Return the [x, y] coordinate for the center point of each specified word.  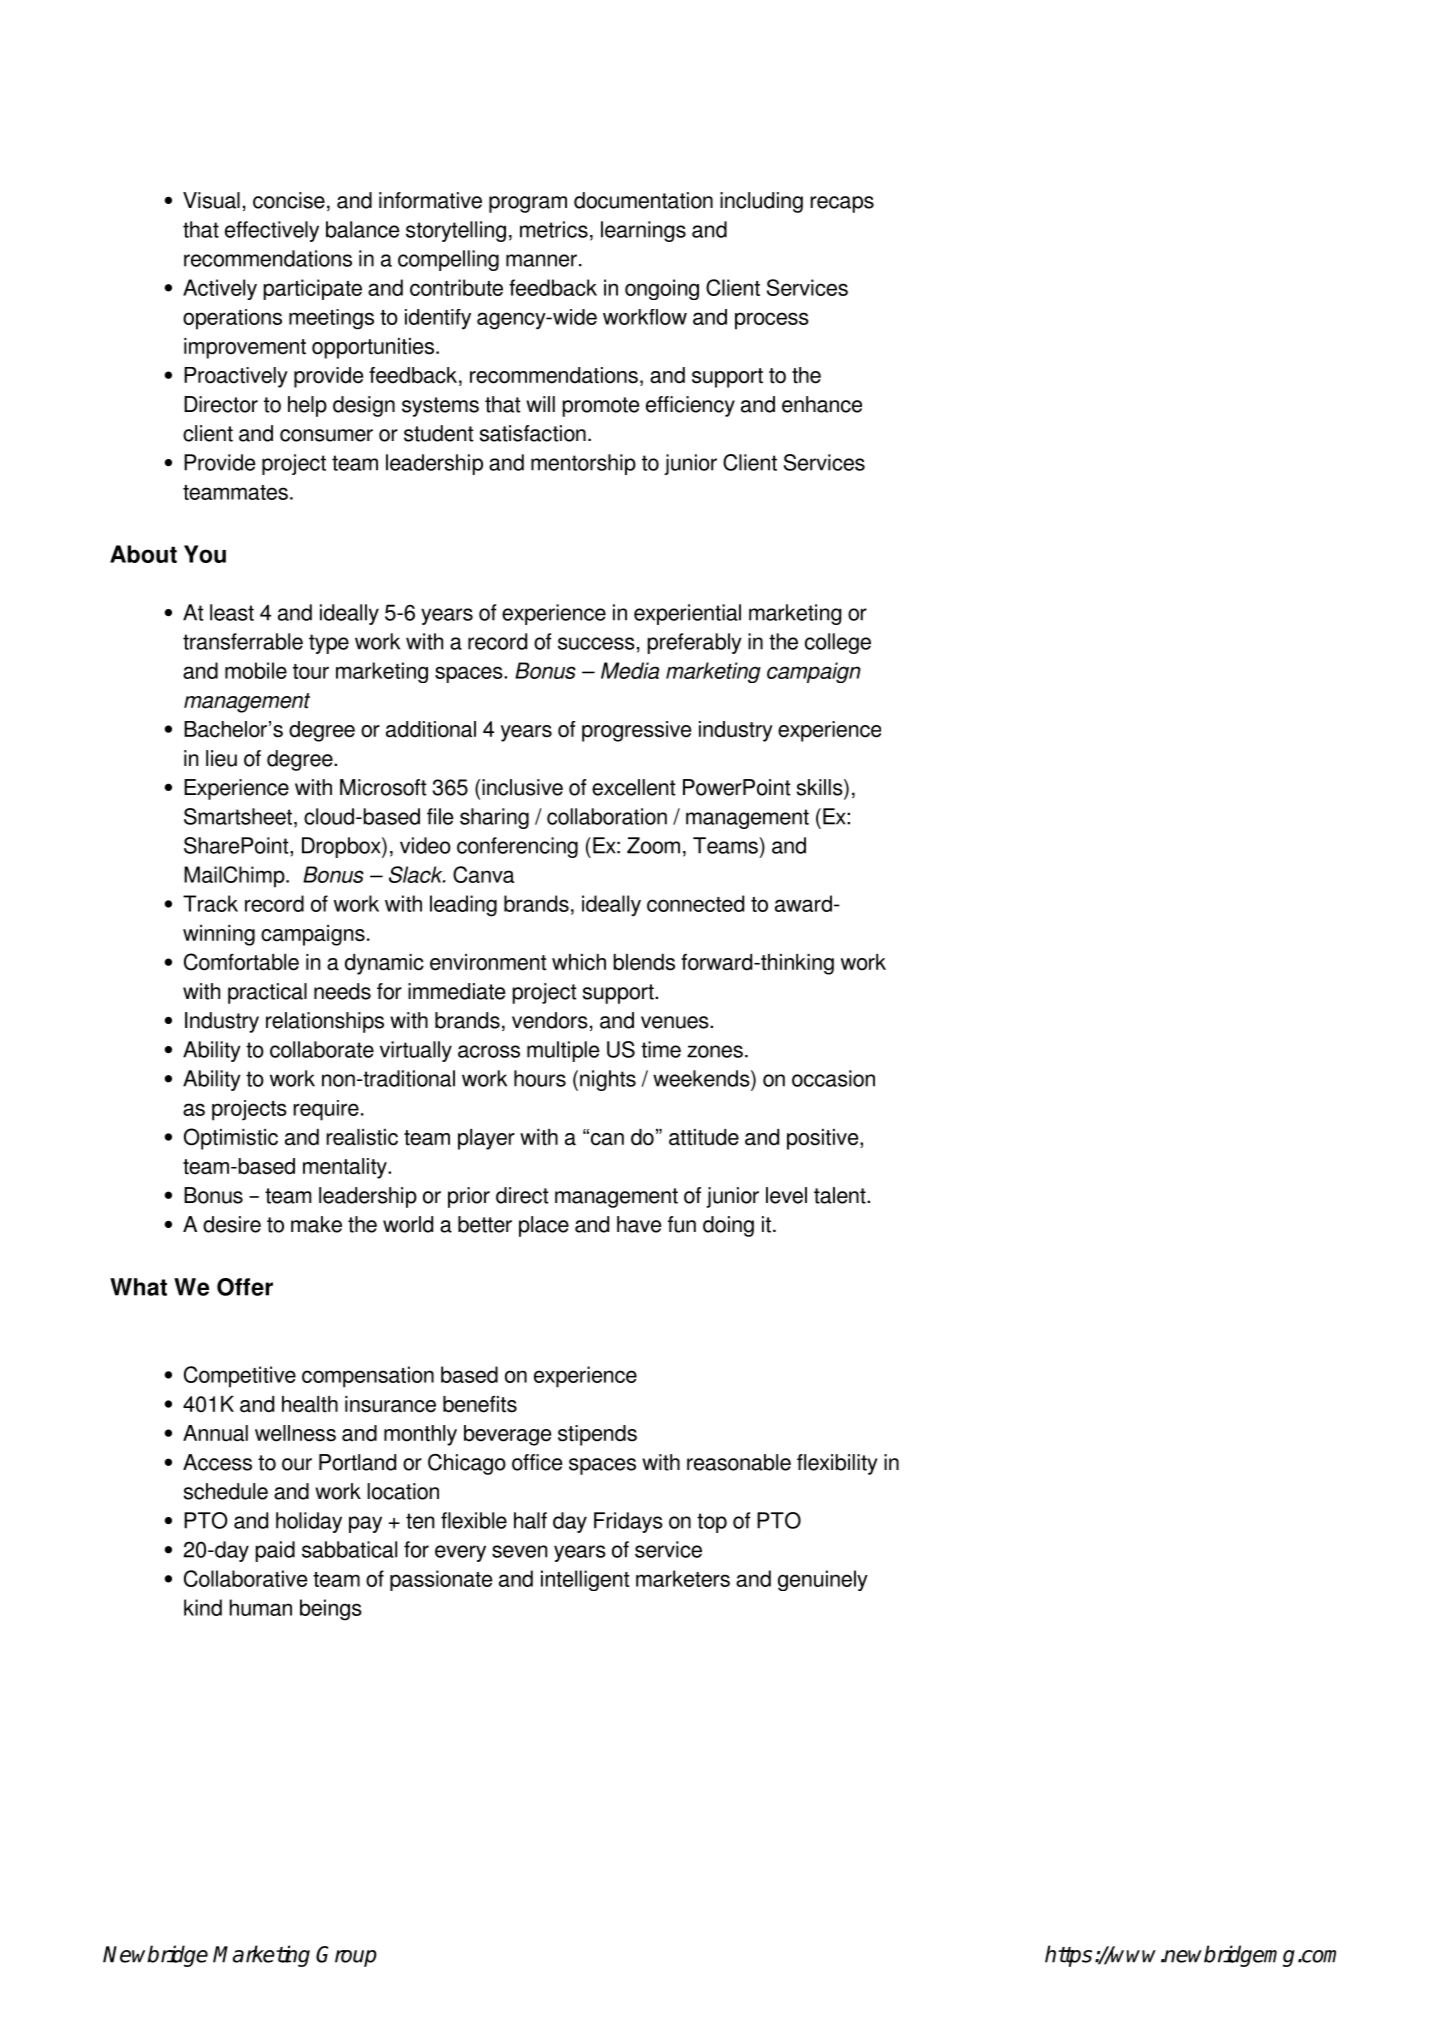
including [761, 202]
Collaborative [245, 1578]
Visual [211, 200]
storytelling [456, 231]
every [460, 1553]
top [712, 1523]
